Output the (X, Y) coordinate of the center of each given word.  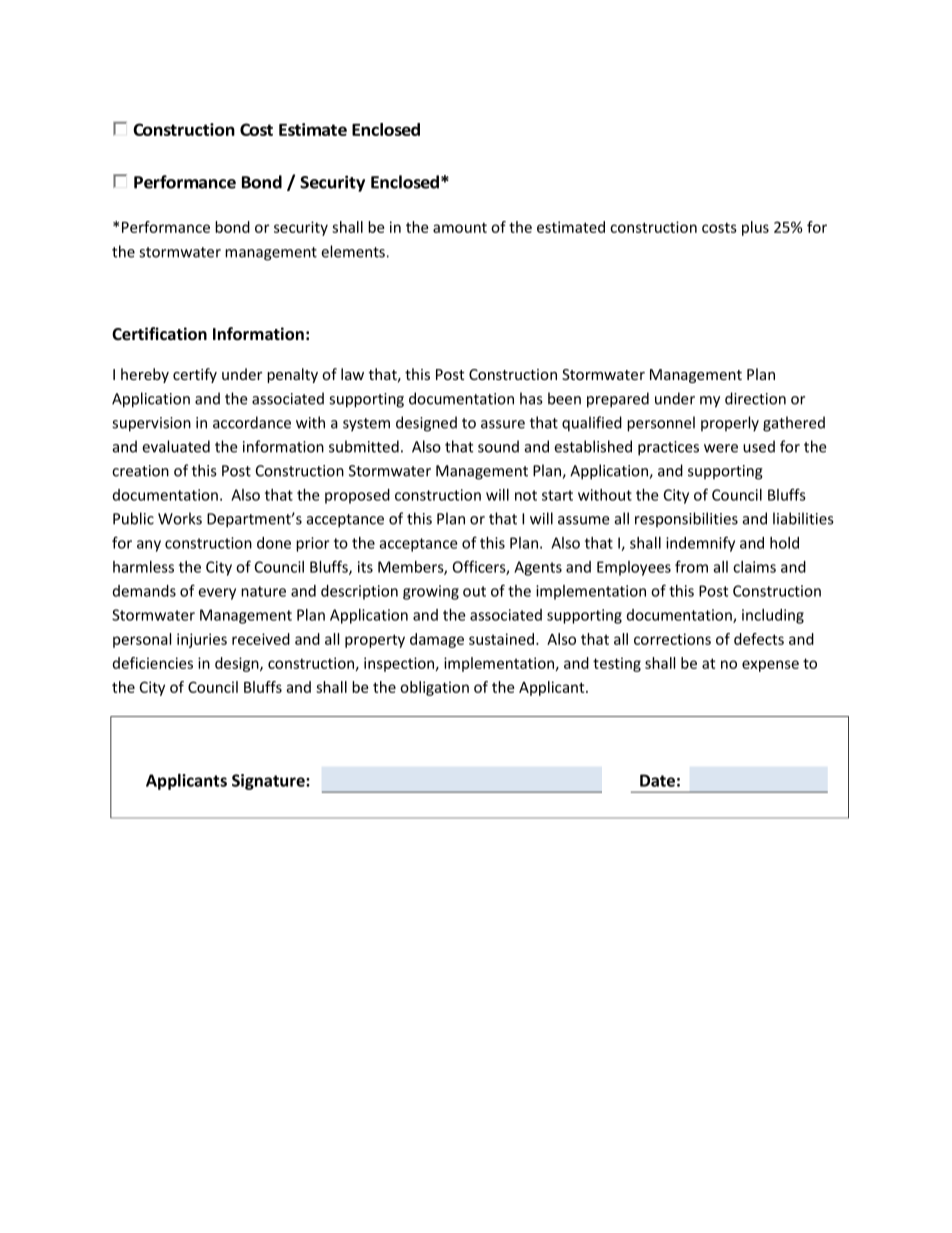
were (721, 448)
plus (755, 228)
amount (460, 227)
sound (498, 446)
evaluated (176, 446)
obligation (434, 688)
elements (353, 251)
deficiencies (153, 663)
